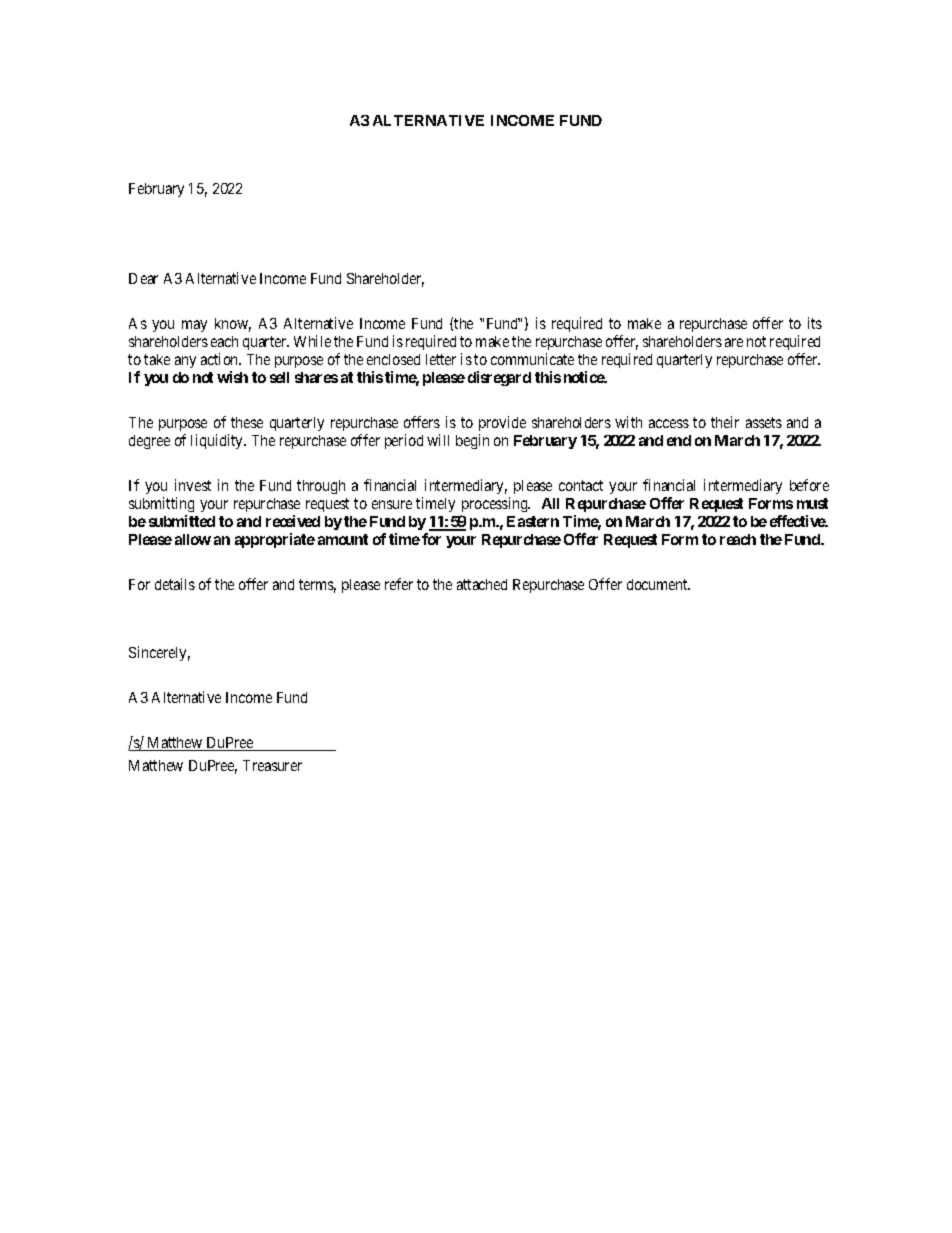 The image size is (952, 1233). I want to click on effective, so click(798, 521).
